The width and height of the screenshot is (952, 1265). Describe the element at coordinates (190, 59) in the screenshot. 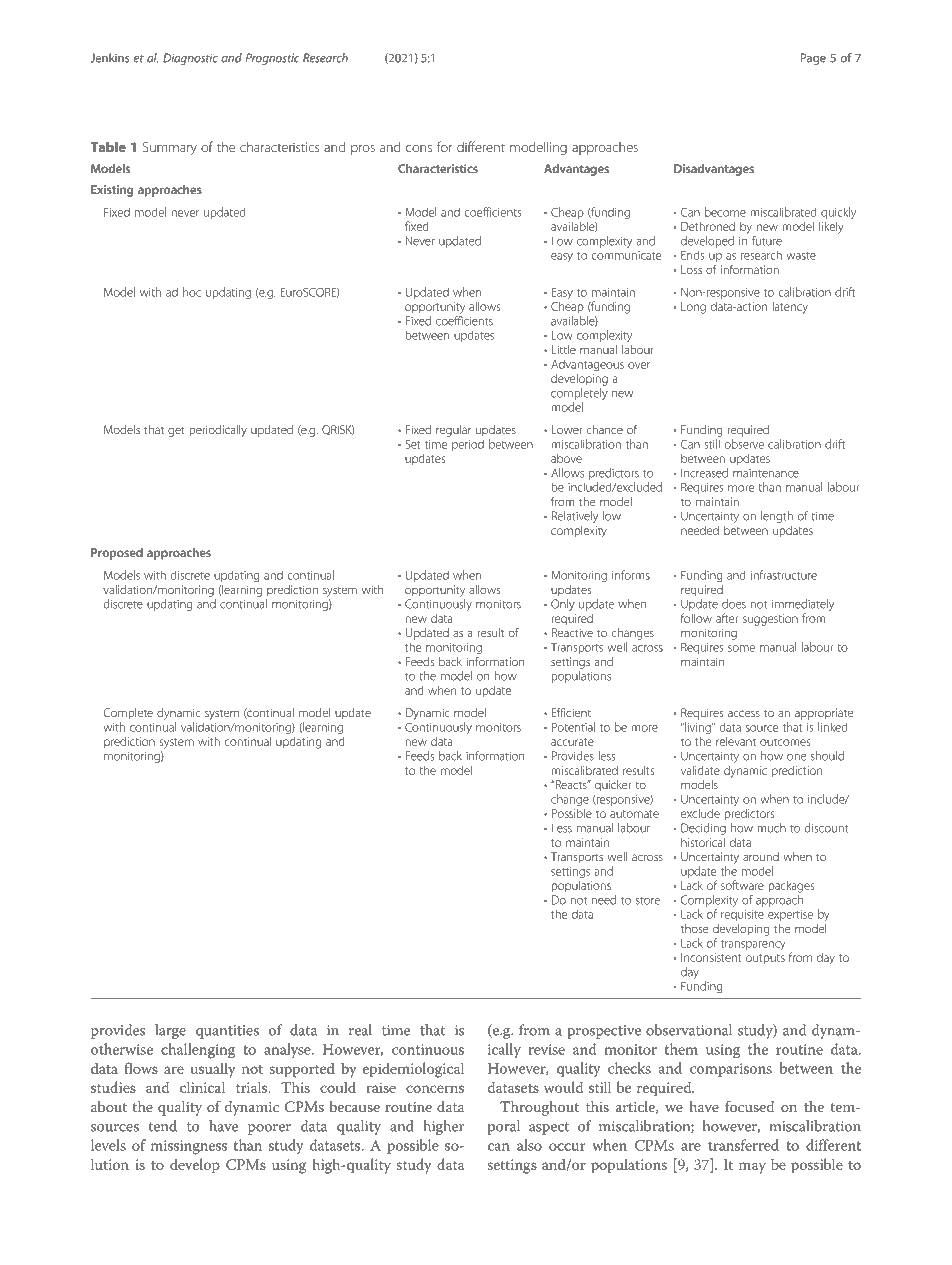

I see `Diagnostic` at that location.
